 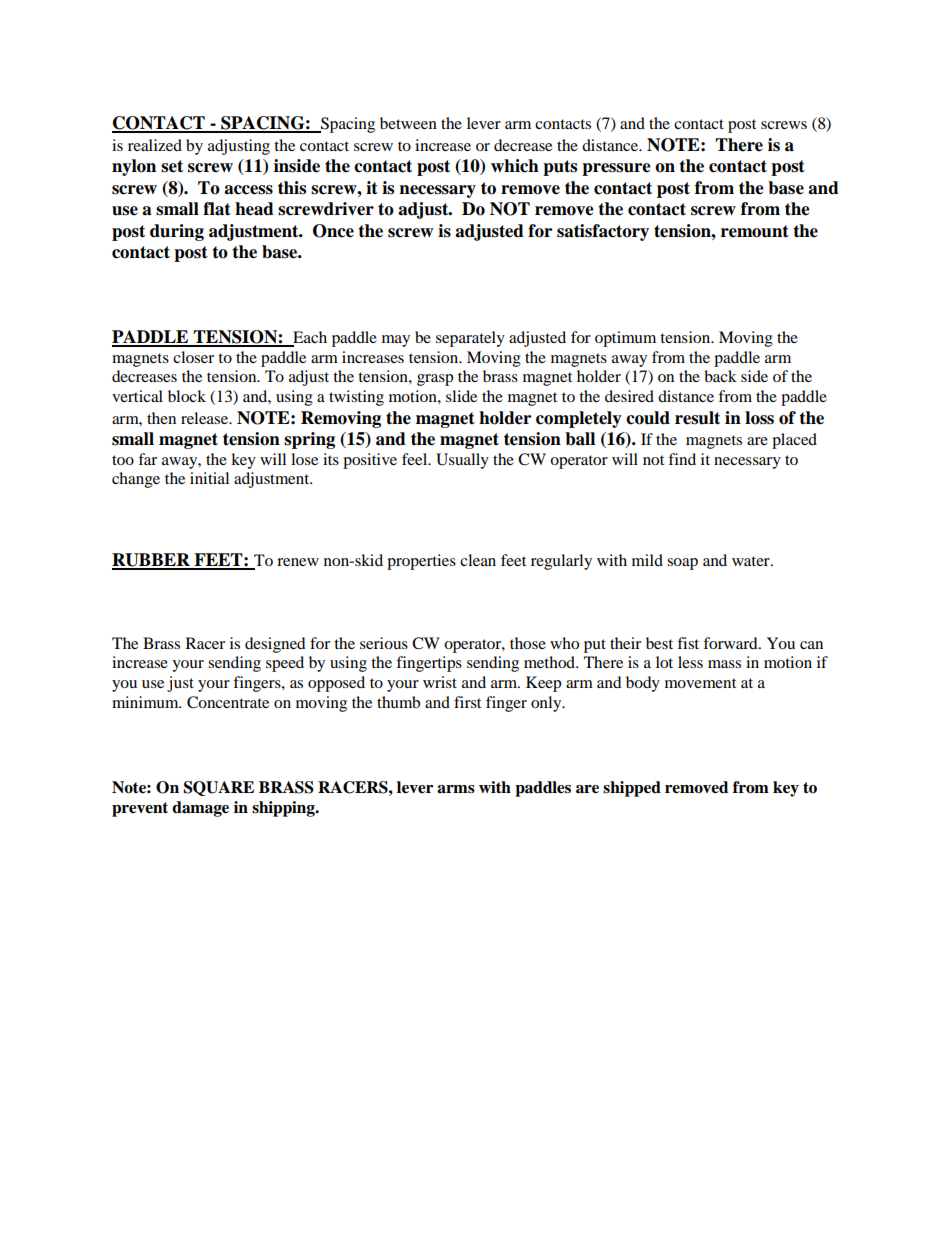 I want to click on SQUARE, so click(x=219, y=788).
